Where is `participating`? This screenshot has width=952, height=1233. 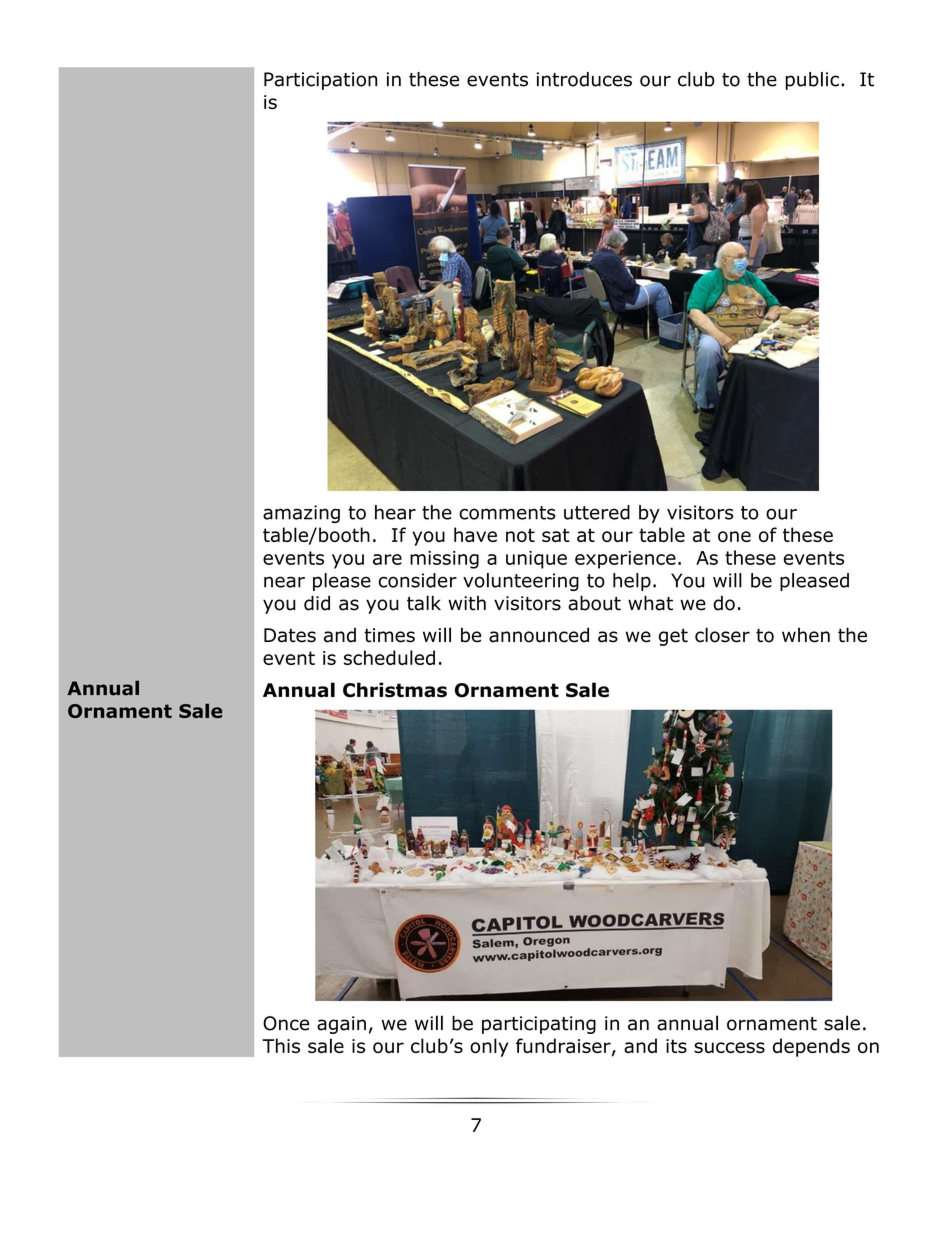 participating is located at coordinates (539, 1025).
